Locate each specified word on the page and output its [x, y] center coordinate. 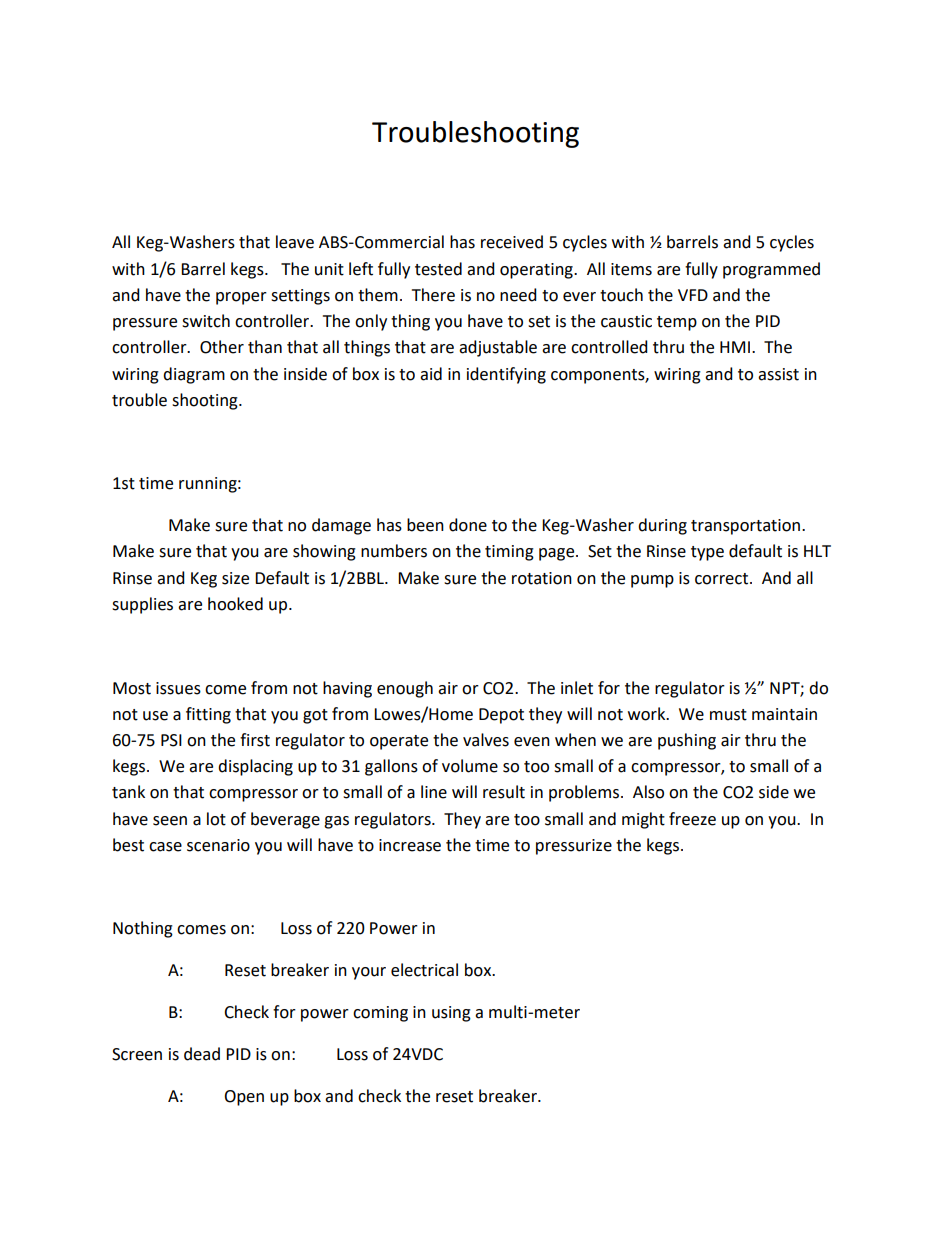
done [468, 525]
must [728, 715]
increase [410, 845]
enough [405, 689]
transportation [745, 527]
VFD [693, 295]
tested [438, 269]
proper [241, 298]
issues [178, 688]
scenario [218, 845]
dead [202, 1054]
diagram [194, 375]
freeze [692, 819]
